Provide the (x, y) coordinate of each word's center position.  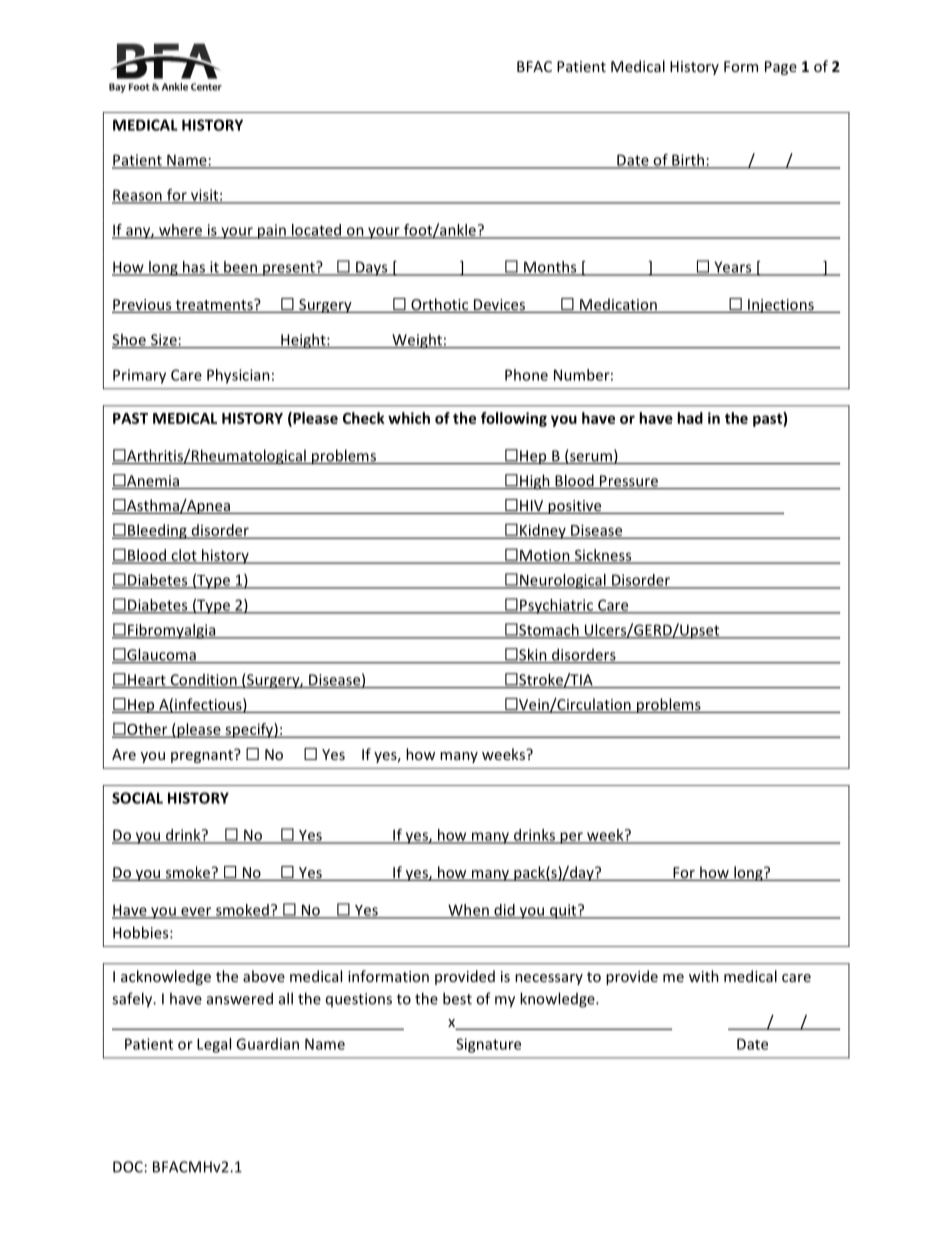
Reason (138, 196)
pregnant (203, 756)
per (571, 838)
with (704, 976)
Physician (238, 376)
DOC (128, 1167)
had (690, 418)
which (409, 418)
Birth (688, 161)
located (317, 231)
